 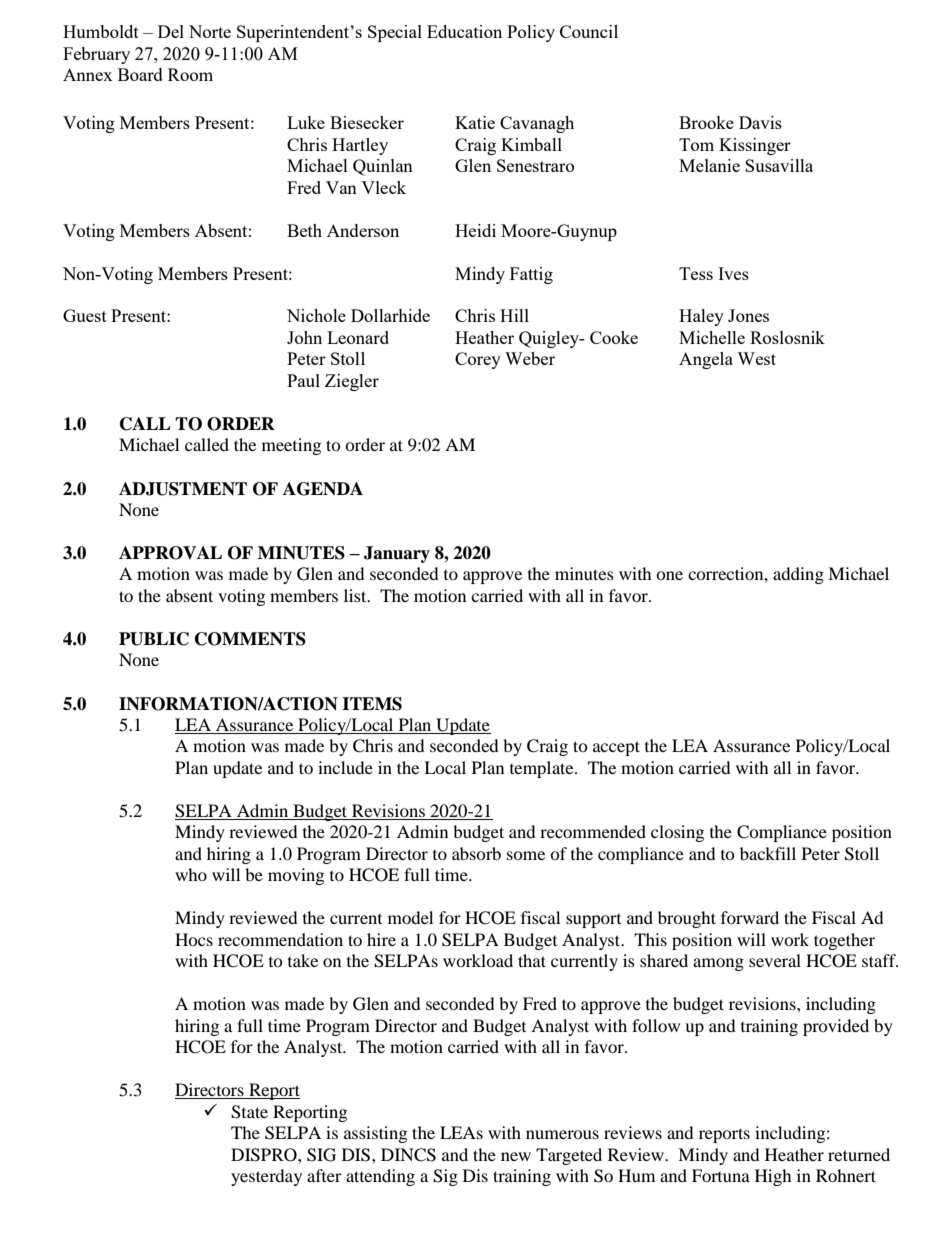 What do you see at coordinates (750, 917) in the screenshot?
I see `forward` at bounding box center [750, 917].
